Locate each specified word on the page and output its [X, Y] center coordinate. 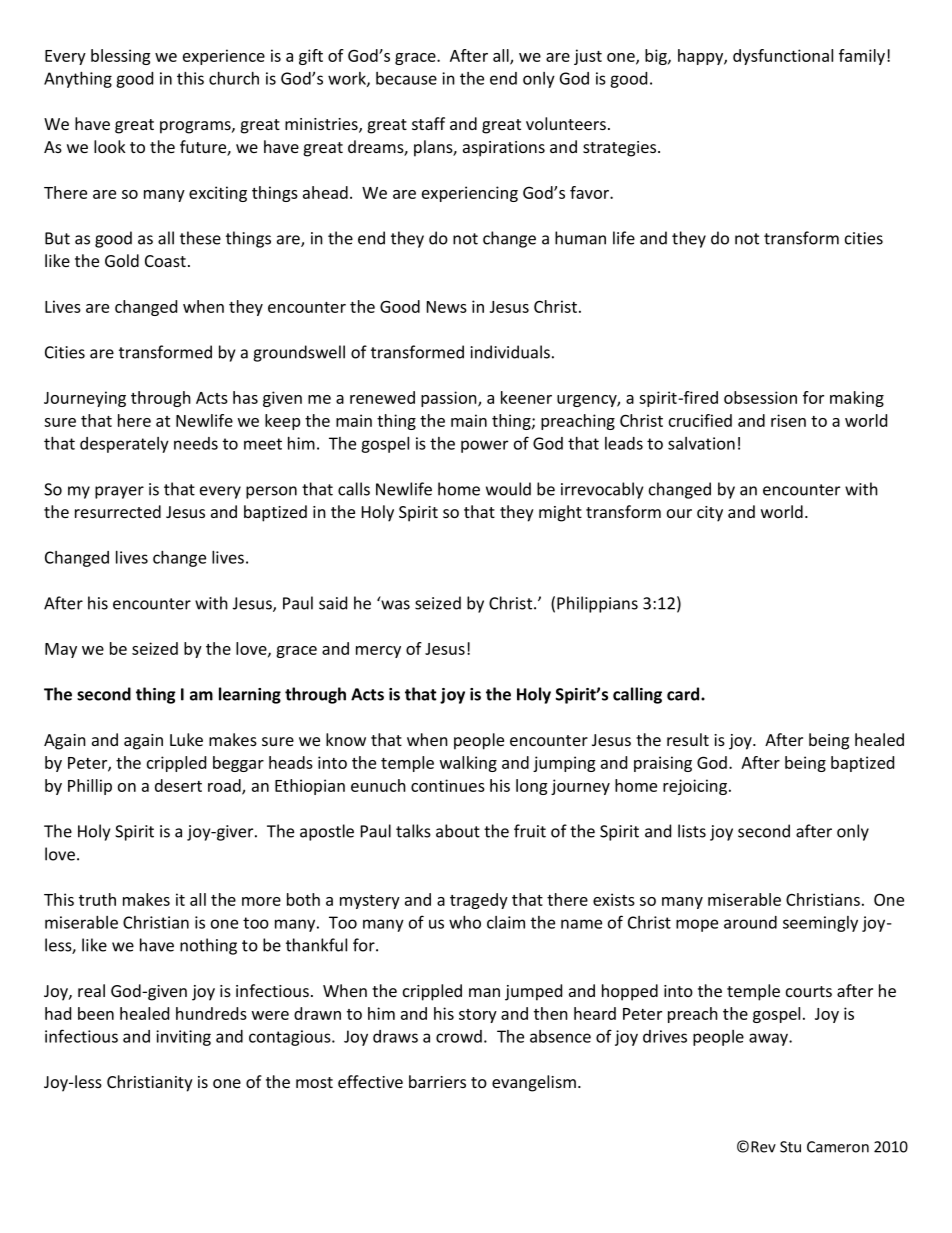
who [465, 922]
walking [468, 764]
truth [97, 899]
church [234, 78]
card [684, 694]
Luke [186, 739]
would [508, 489]
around [750, 922]
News [447, 307]
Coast [165, 261]
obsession [760, 397]
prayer [119, 492]
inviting [183, 1038]
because [406, 78]
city [710, 514]
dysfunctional [783, 57]
